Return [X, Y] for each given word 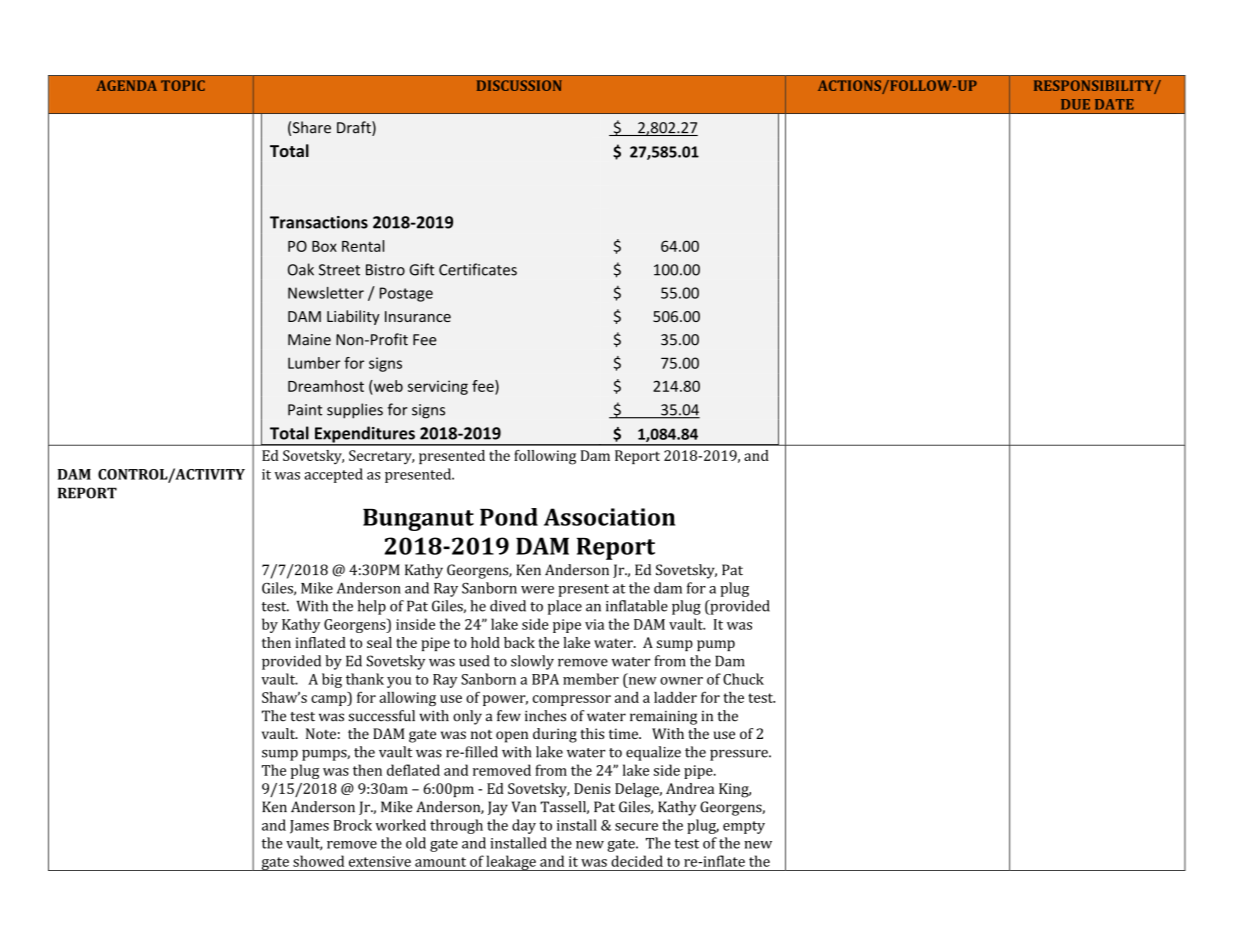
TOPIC [183, 85]
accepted [333, 475]
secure [636, 827]
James [309, 827]
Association [609, 517]
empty [744, 827]
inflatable [637, 606]
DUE [1075, 104]
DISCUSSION [519, 85]
